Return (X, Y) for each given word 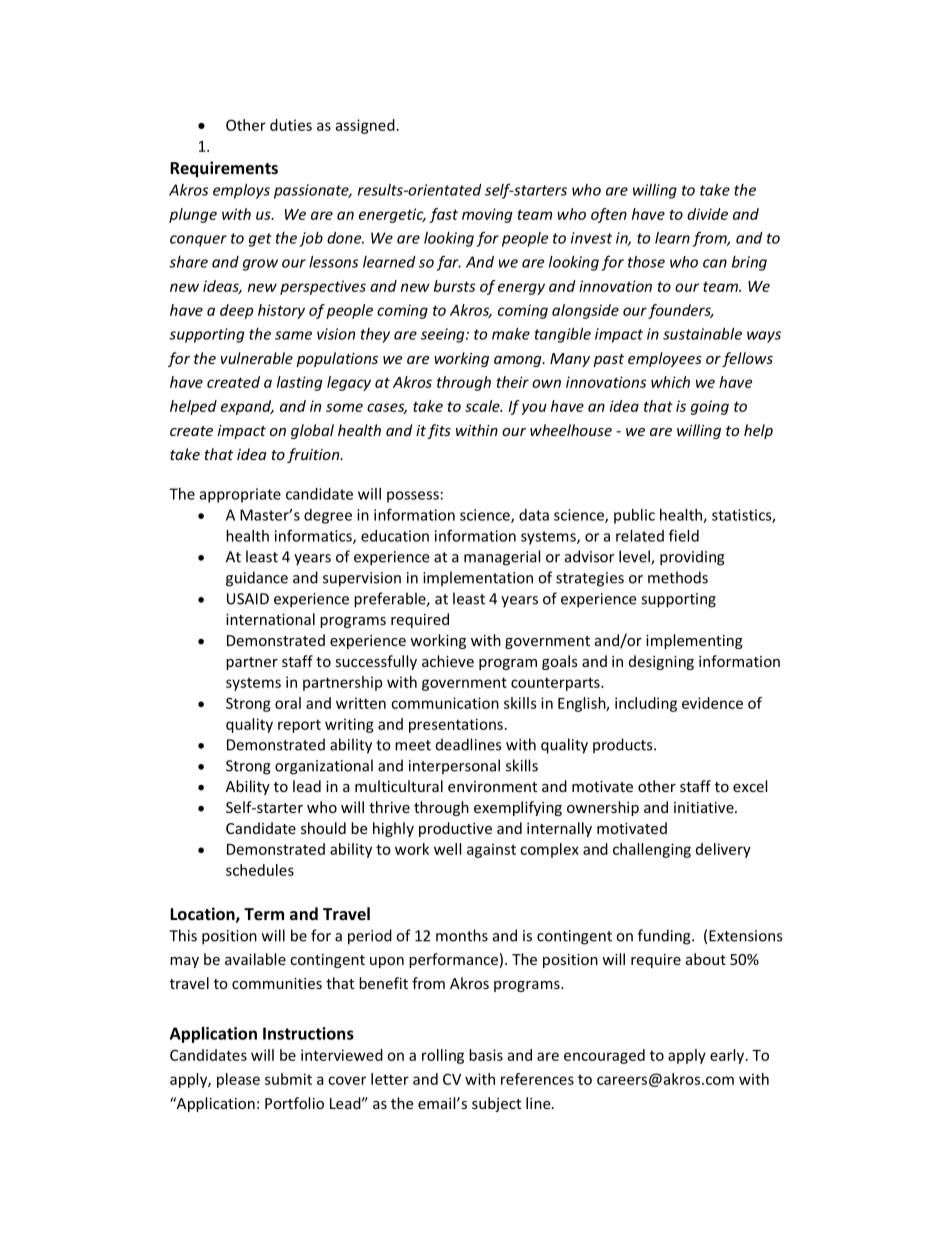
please (238, 1080)
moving (487, 215)
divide (707, 214)
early (727, 1056)
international (270, 619)
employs (241, 191)
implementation (478, 579)
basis (486, 1055)
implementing (694, 641)
